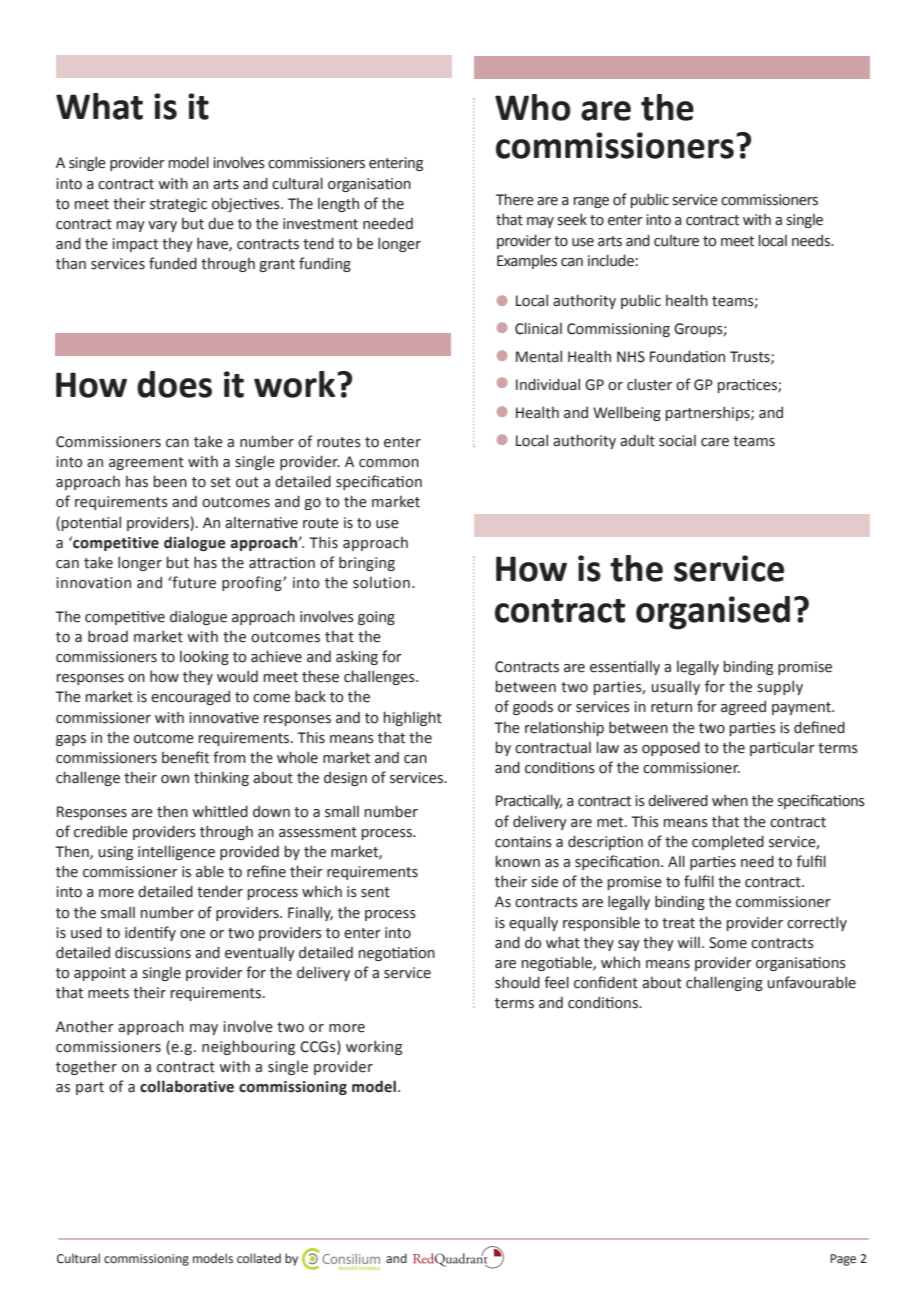  I want to click on neighbouring, so click(248, 1047).
